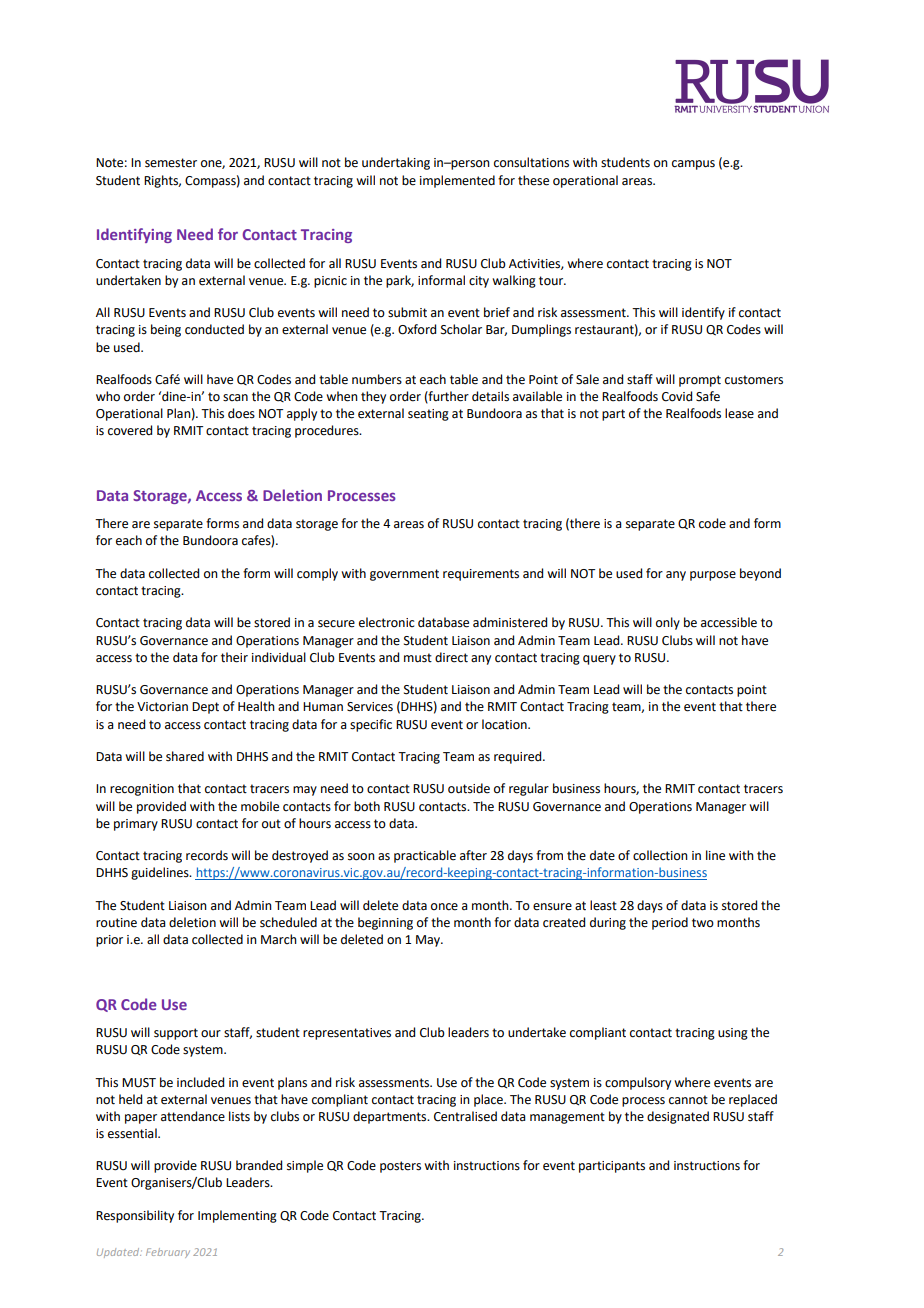 The width and height of the screenshot is (924, 1308). Describe the element at coordinates (678, 1117) in the screenshot. I see `designated` at that location.
